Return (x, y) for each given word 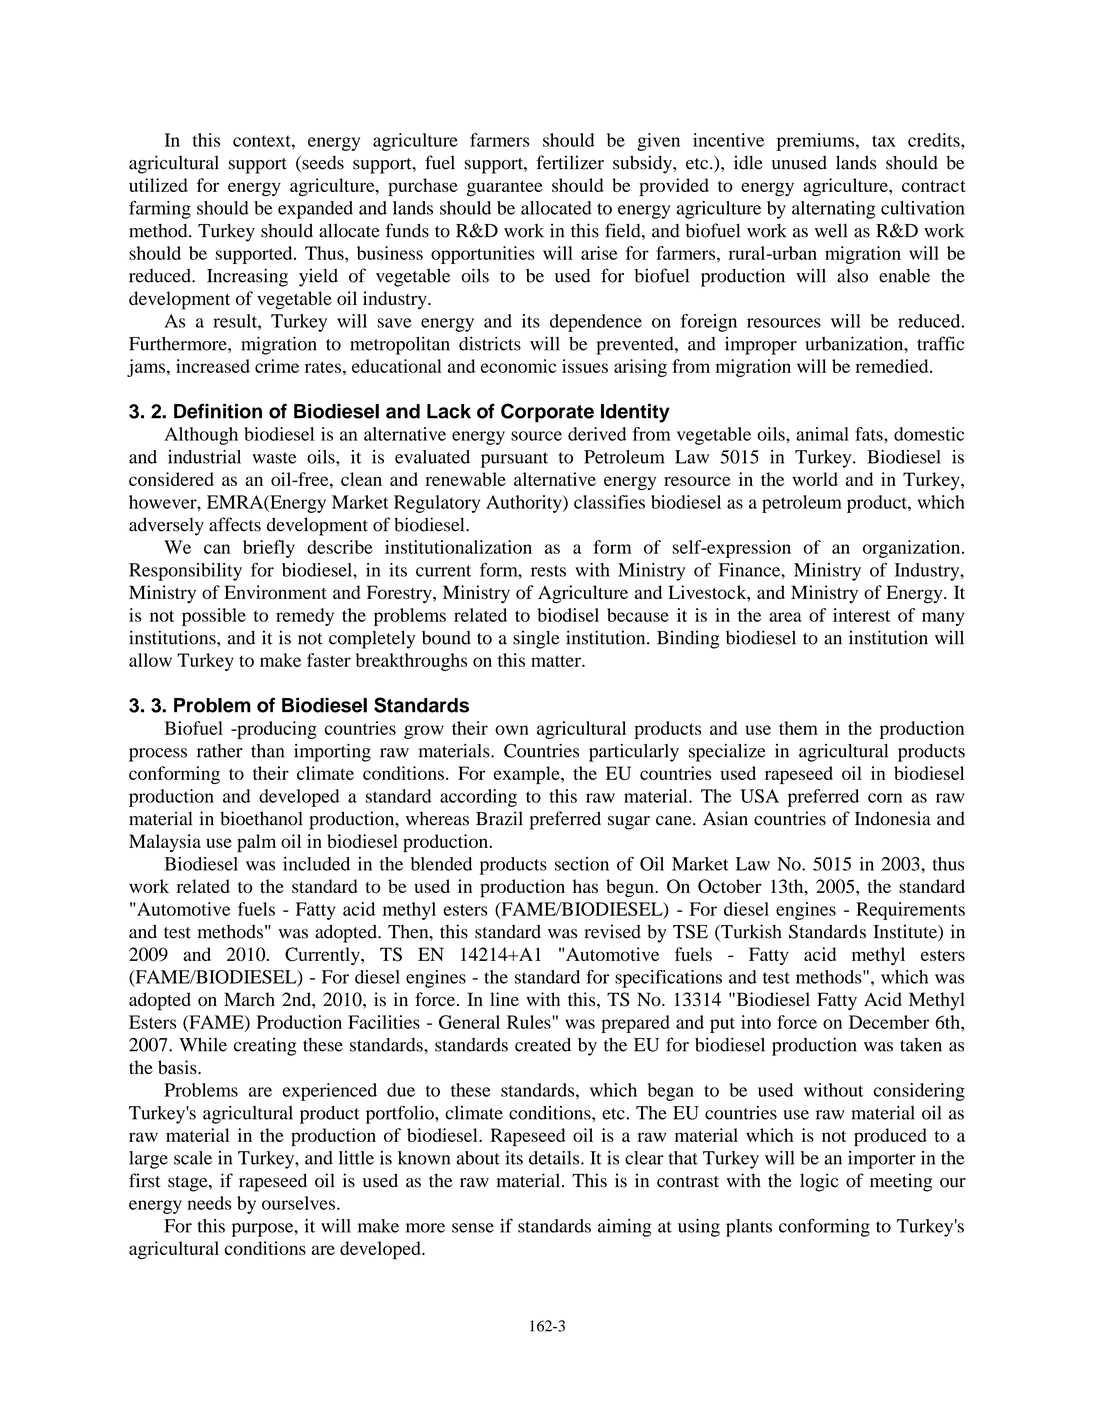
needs (209, 1203)
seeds (322, 163)
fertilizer (570, 162)
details (555, 1158)
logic (819, 1182)
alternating (833, 210)
